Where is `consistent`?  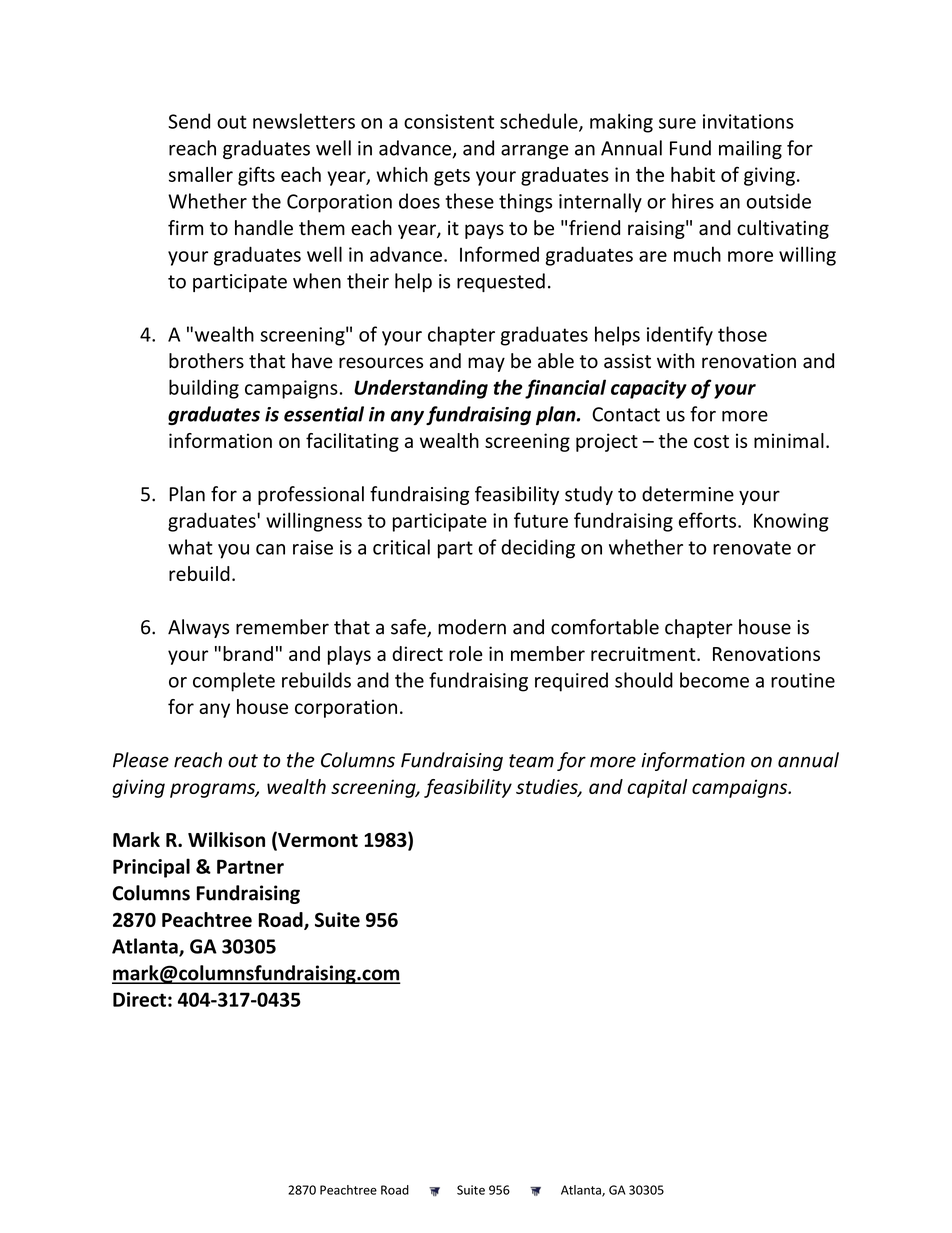 consistent is located at coordinates (449, 121).
